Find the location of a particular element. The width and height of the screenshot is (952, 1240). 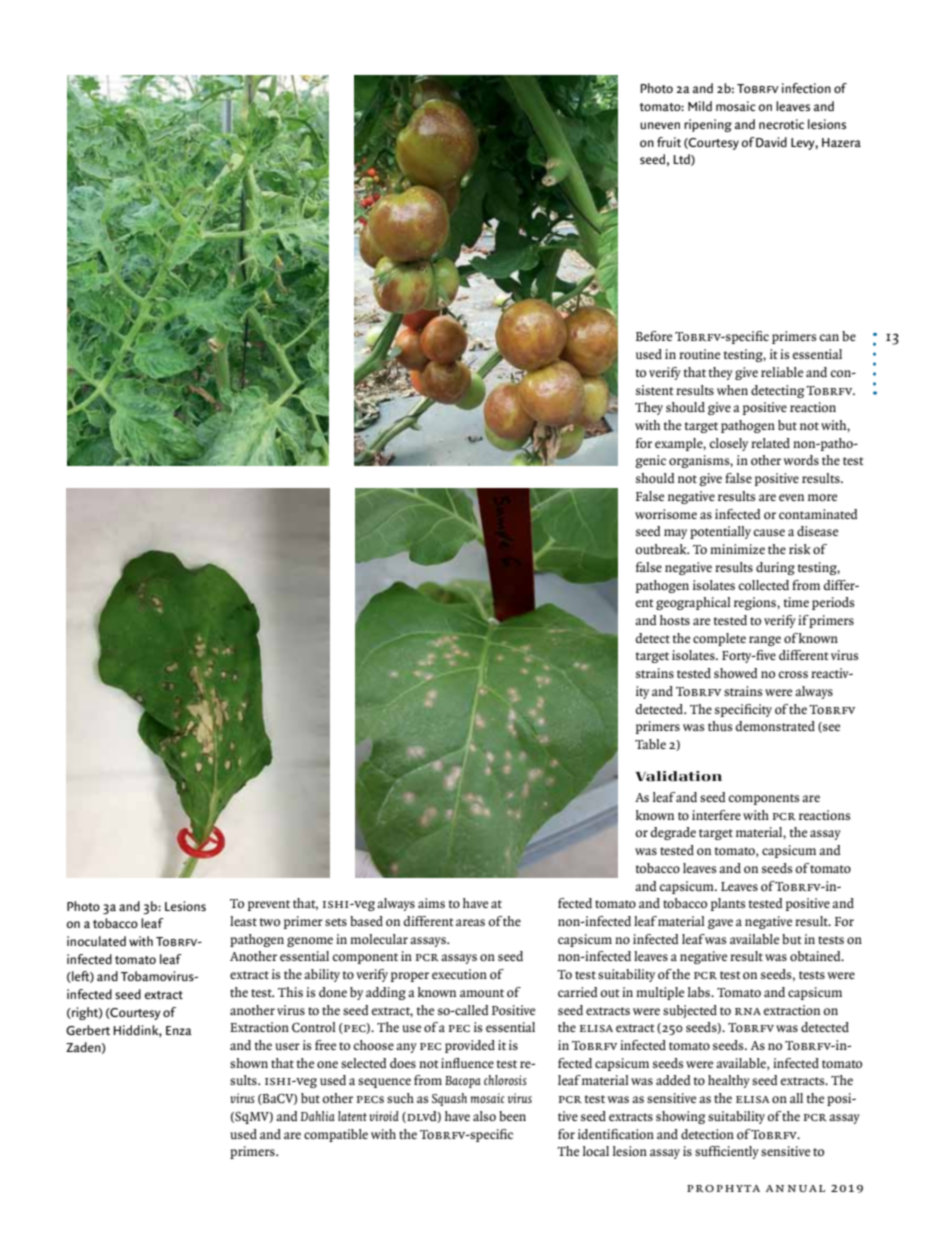

Before is located at coordinates (654, 336).
